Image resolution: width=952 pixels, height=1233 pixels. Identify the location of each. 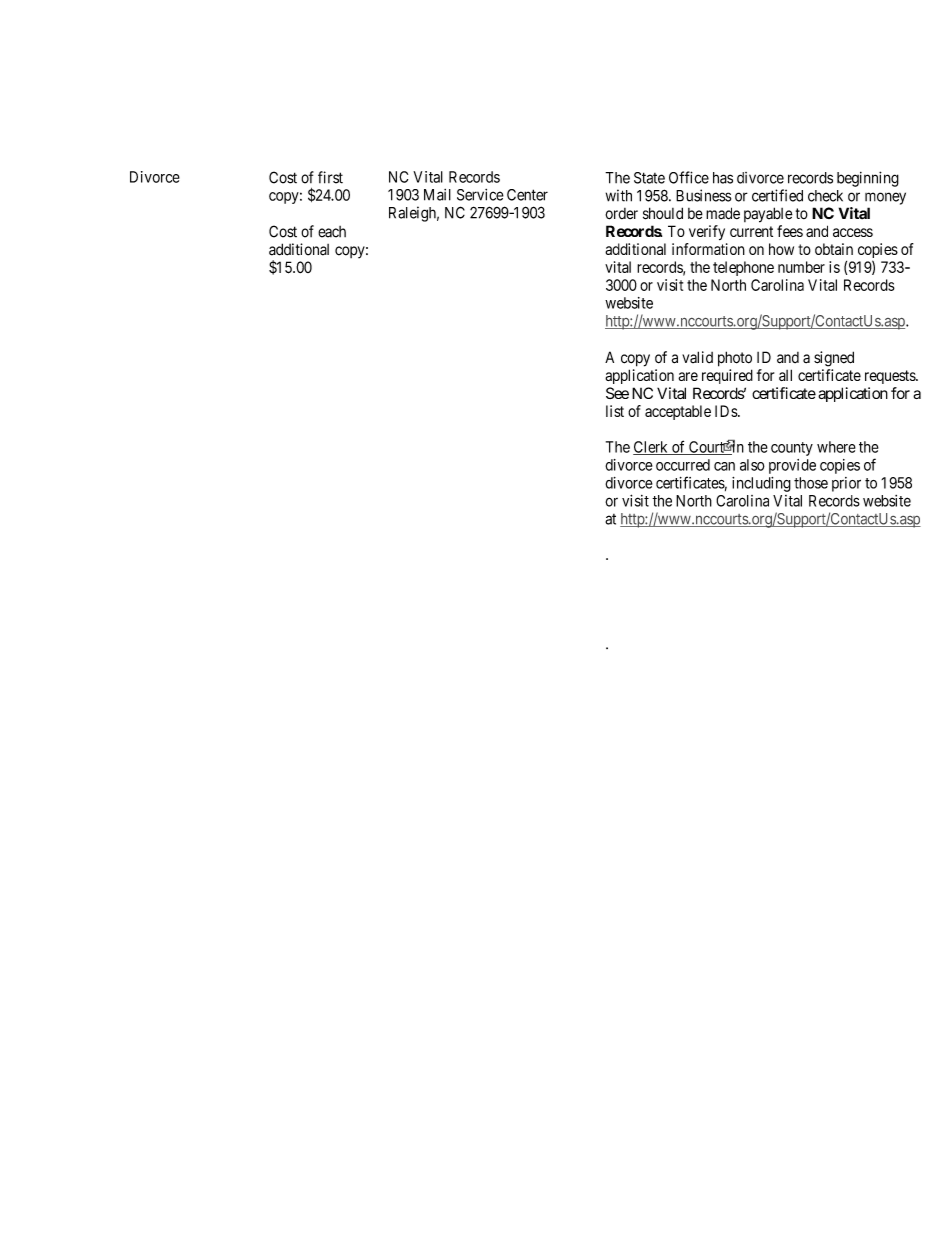
(332, 232).
